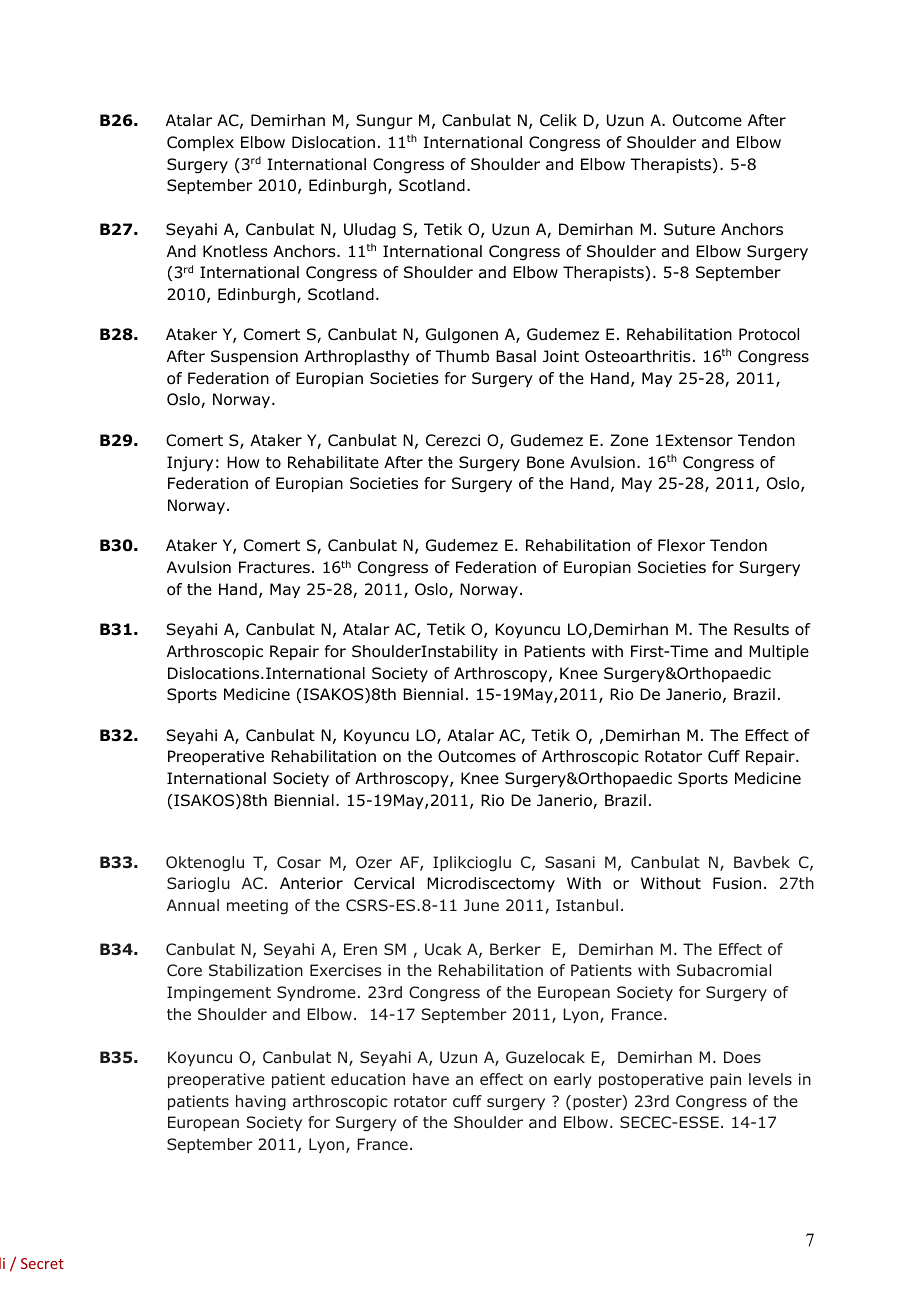 Image resolution: width=924 pixels, height=1308 pixels. What do you see at coordinates (431, 1079) in the screenshot?
I see `have` at bounding box center [431, 1079].
